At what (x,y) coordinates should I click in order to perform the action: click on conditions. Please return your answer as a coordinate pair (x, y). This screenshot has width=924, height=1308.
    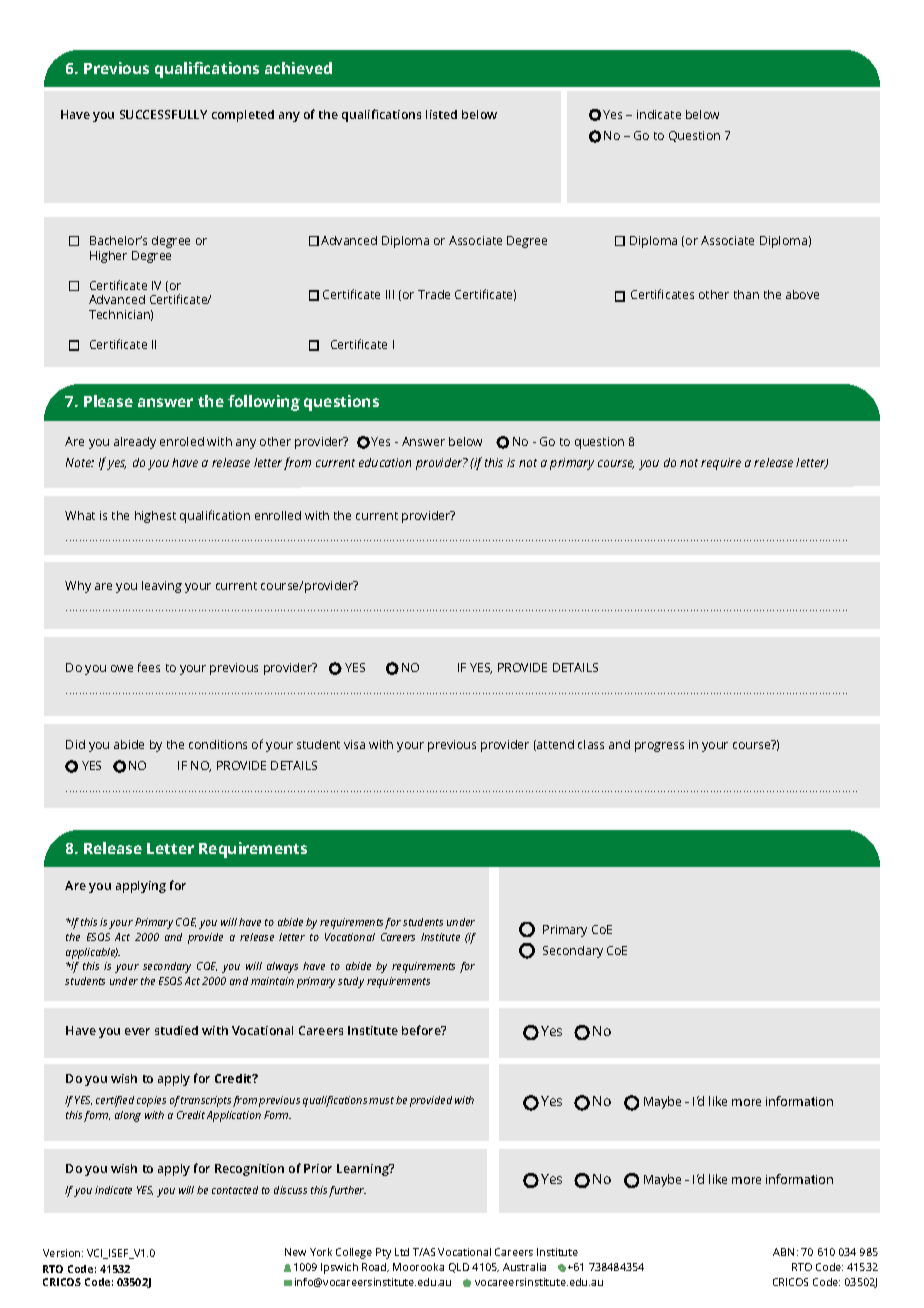
    Looking at the image, I should click on (218, 744).
